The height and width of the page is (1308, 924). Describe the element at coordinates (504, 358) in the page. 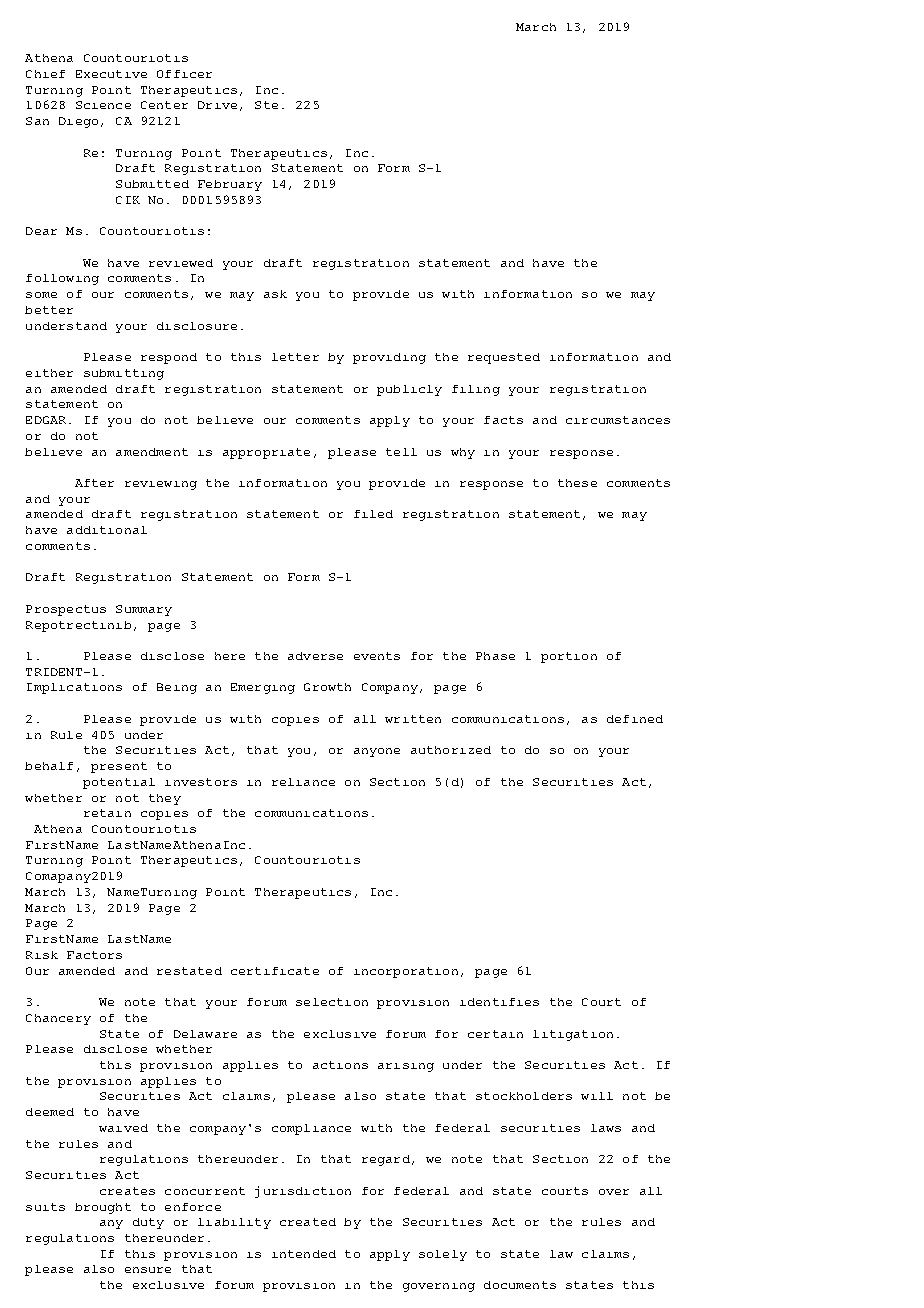

I see `requested` at that location.
